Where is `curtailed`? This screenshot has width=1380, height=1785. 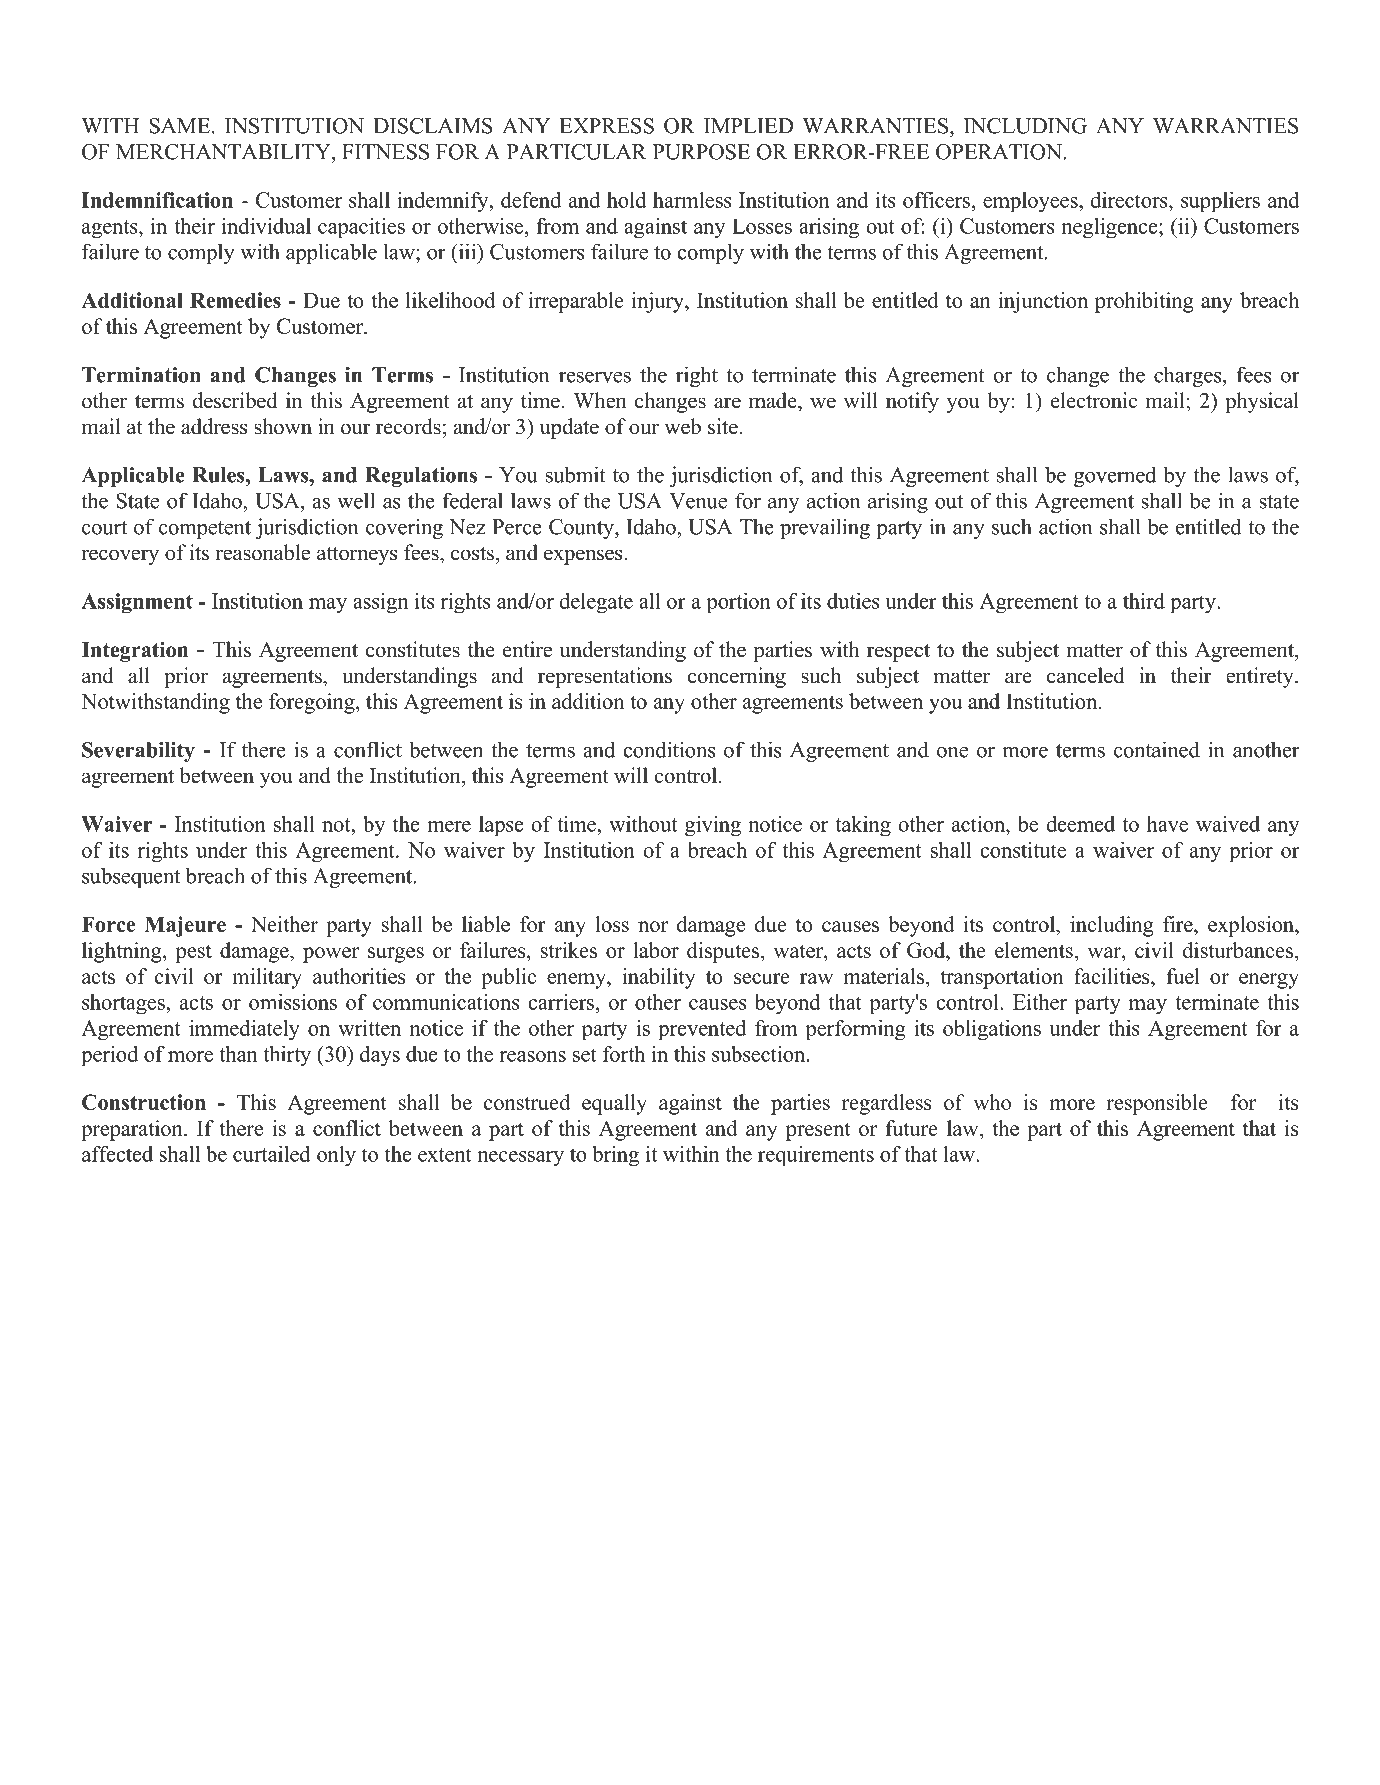
curtailed is located at coordinates (272, 1154).
